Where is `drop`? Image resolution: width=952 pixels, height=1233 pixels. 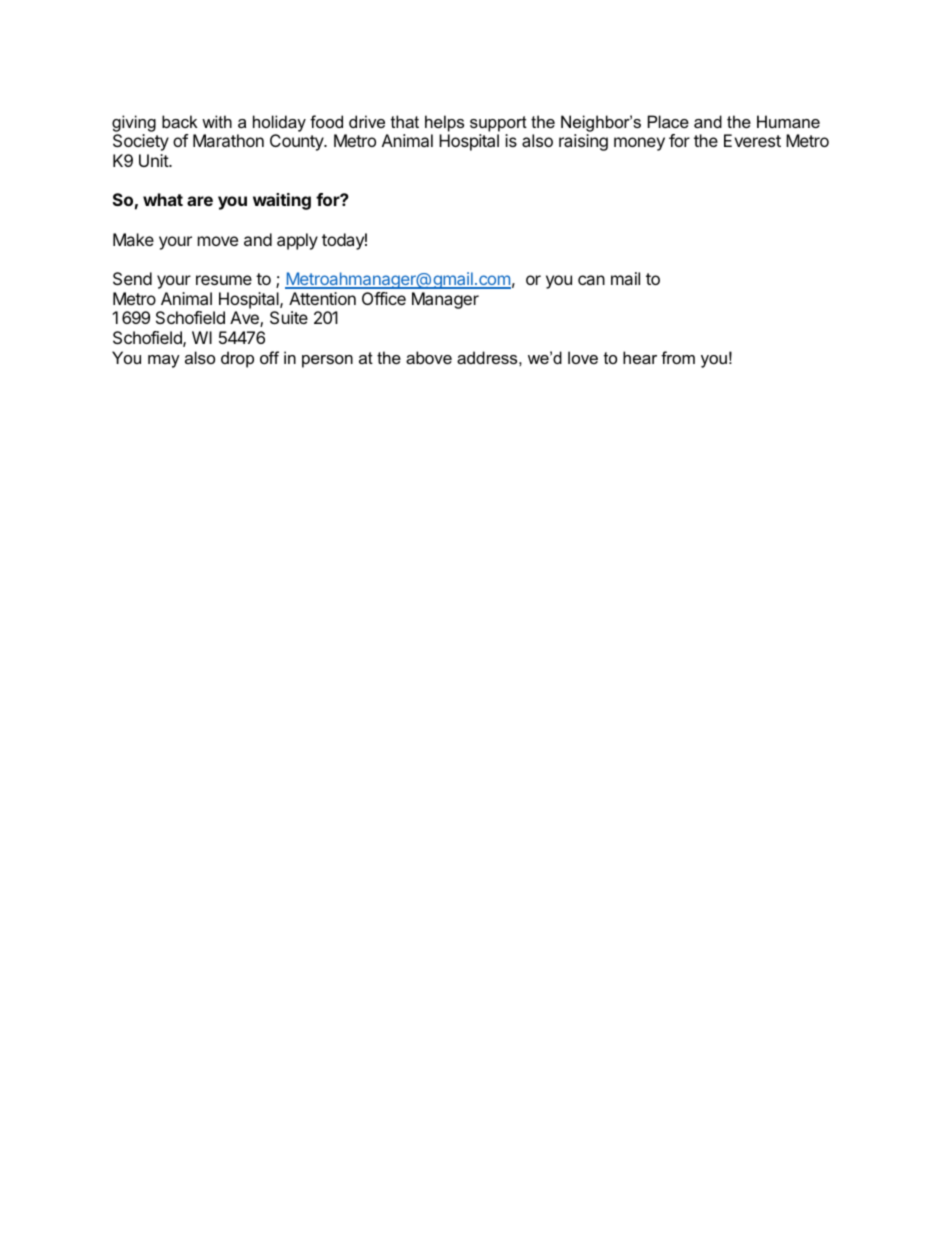 drop is located at coordinates (237, 359).
